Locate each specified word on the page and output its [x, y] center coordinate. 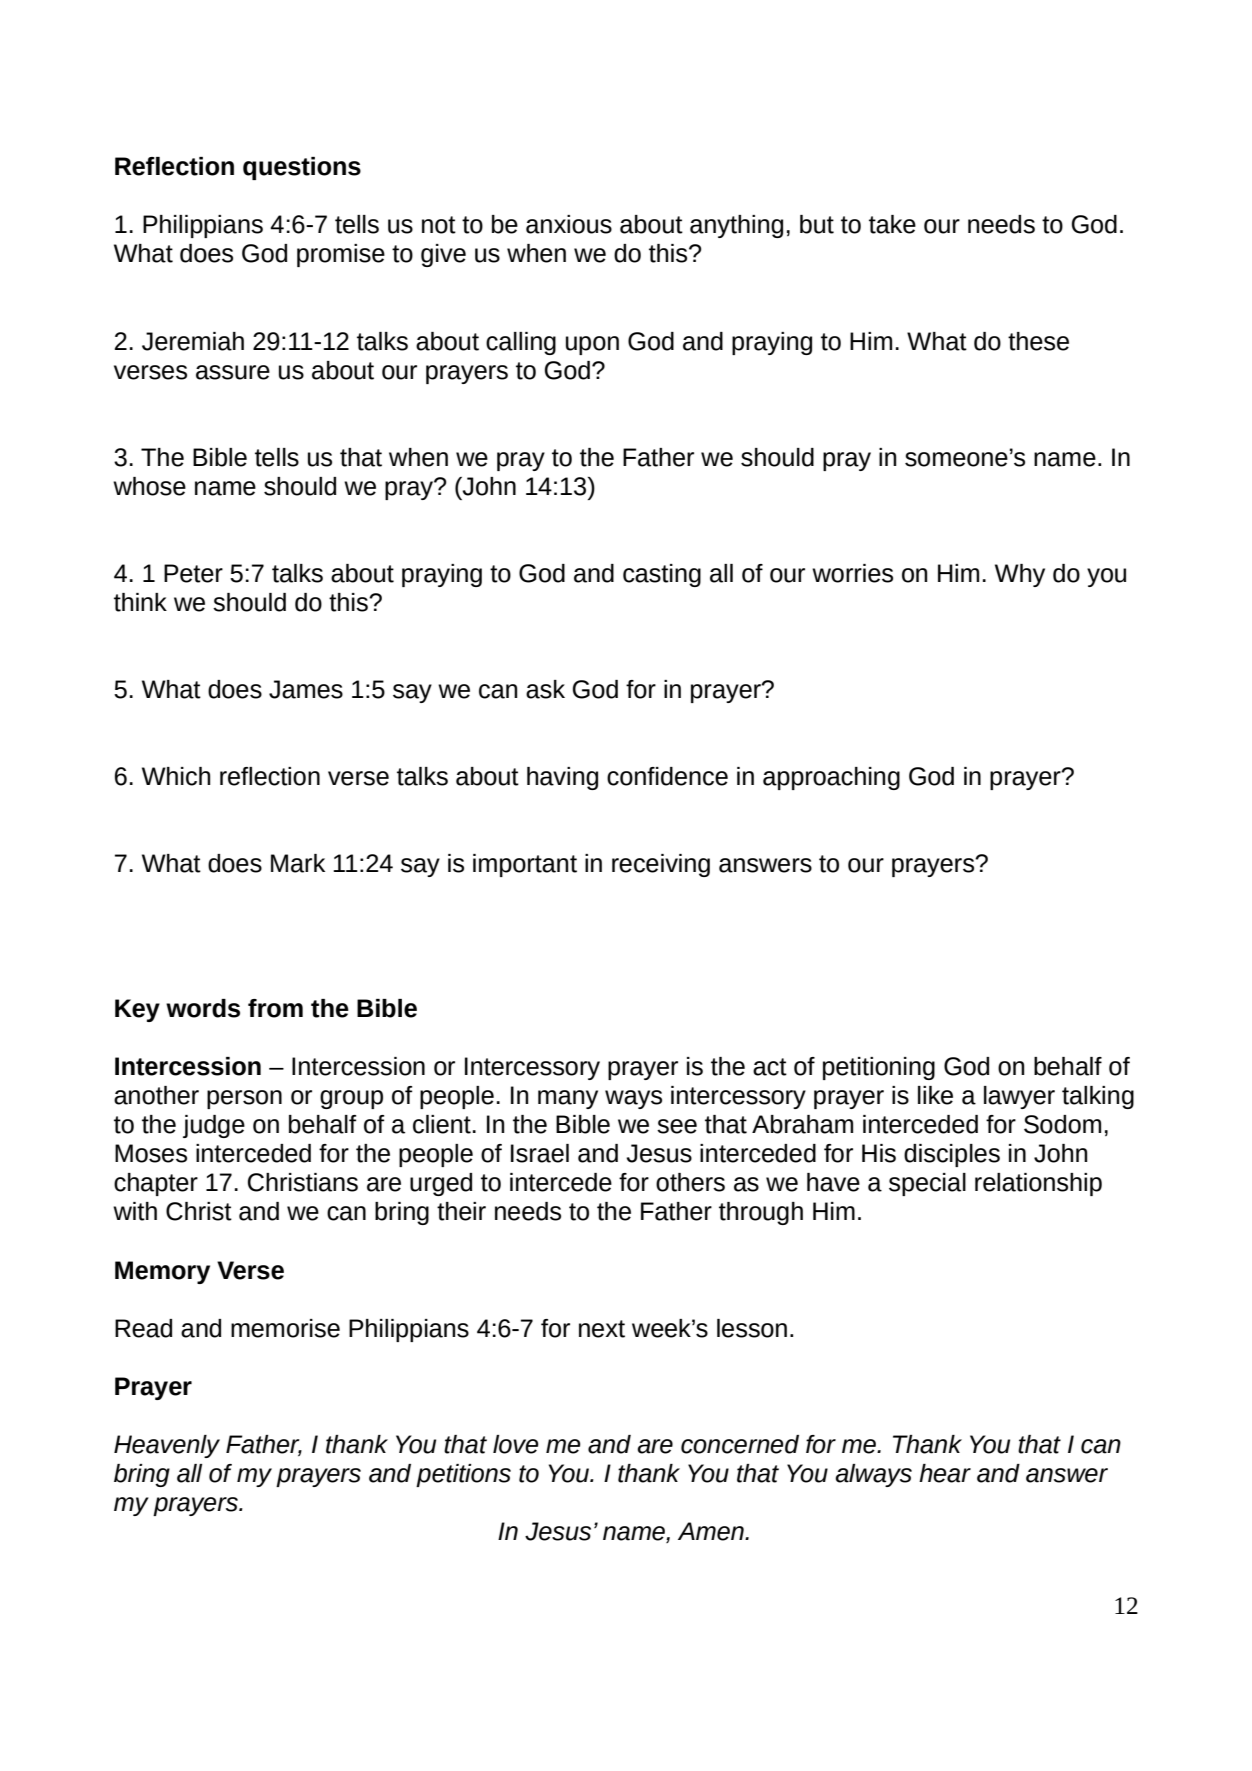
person [244, 1099]
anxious [569, 224]
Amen [712, 1531]
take [892, 224]
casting [662, 575]
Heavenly [167, 1446]
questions [302, 168]
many [568, 1099]
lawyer [1019, 1097]
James [306, 689]
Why [1020, 575]
